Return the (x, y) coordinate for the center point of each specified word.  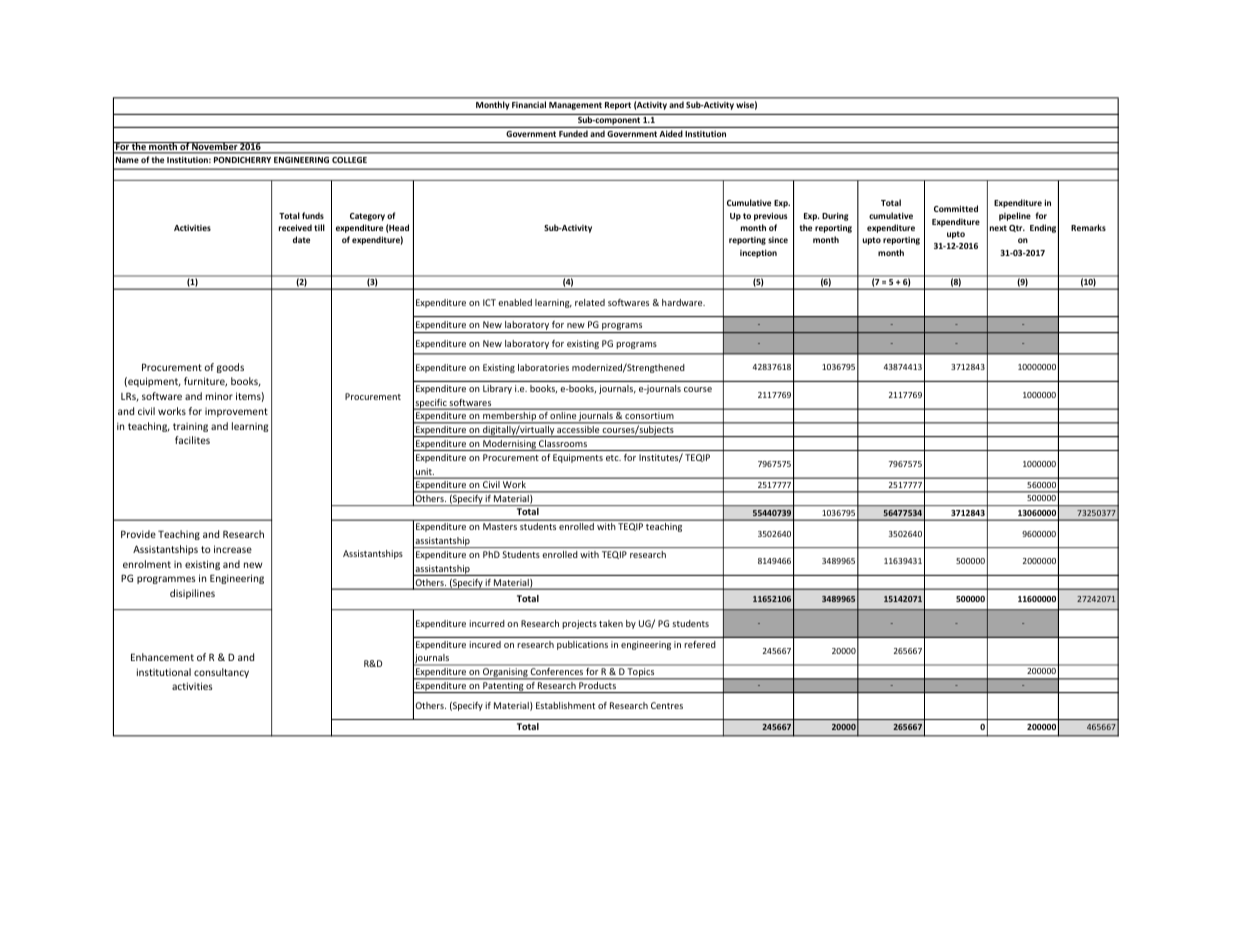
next (998, 228)
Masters (500, 526)
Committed (956, 208)
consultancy (221, 673)
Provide (138, 534)
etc (613, 458)
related (590, 302)
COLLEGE (349, 160)
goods (230, 368)
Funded (573, 133)
